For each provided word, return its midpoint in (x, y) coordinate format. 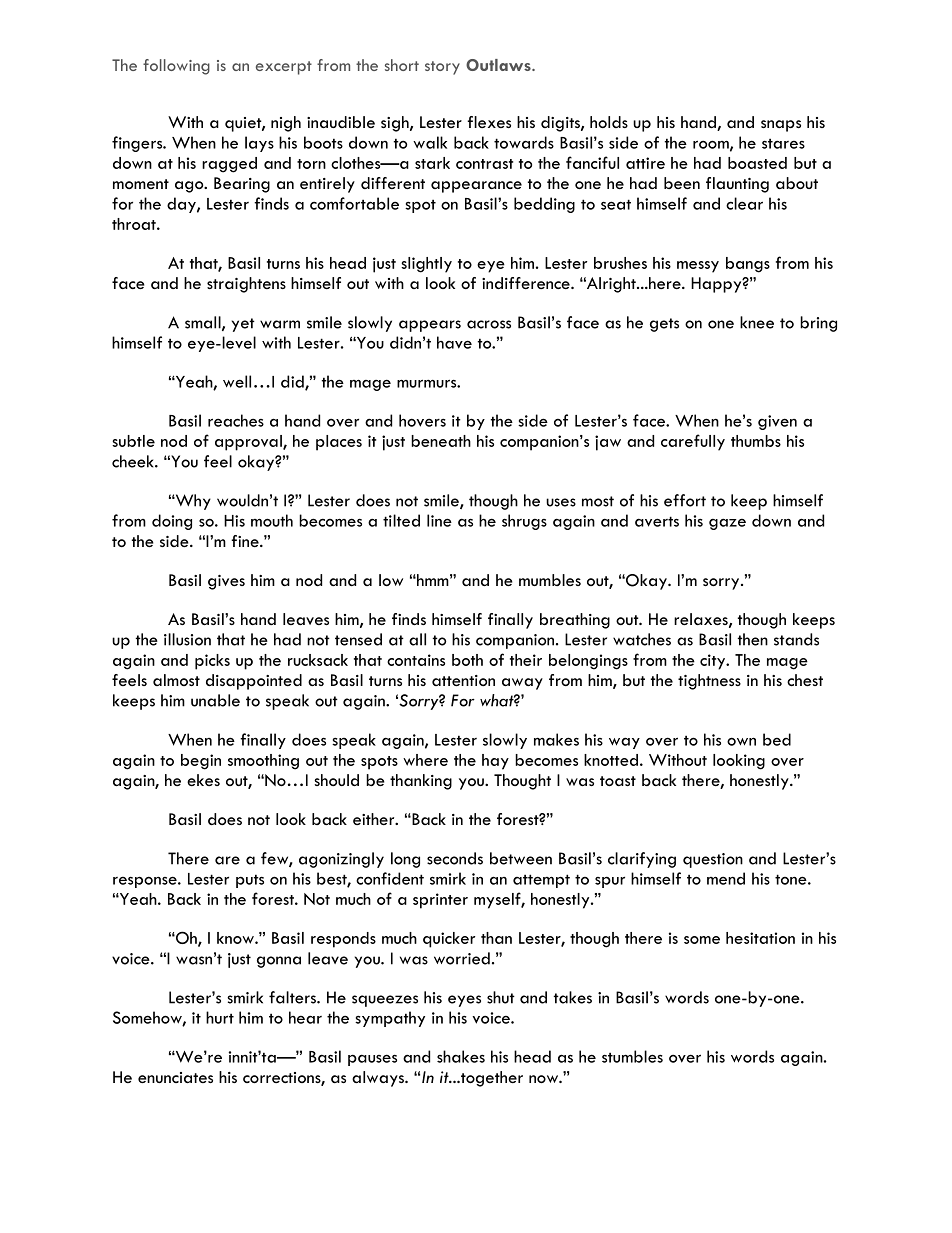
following (176, 67)
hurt (220, 1017)
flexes (489, 122)
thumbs (756, 441)
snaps (781, 126)
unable (215, 700)
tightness (709, 682)
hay (495, 762)
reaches (236, 420)
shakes (461, 1056)
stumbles (632, 1056)
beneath (441, 441)
